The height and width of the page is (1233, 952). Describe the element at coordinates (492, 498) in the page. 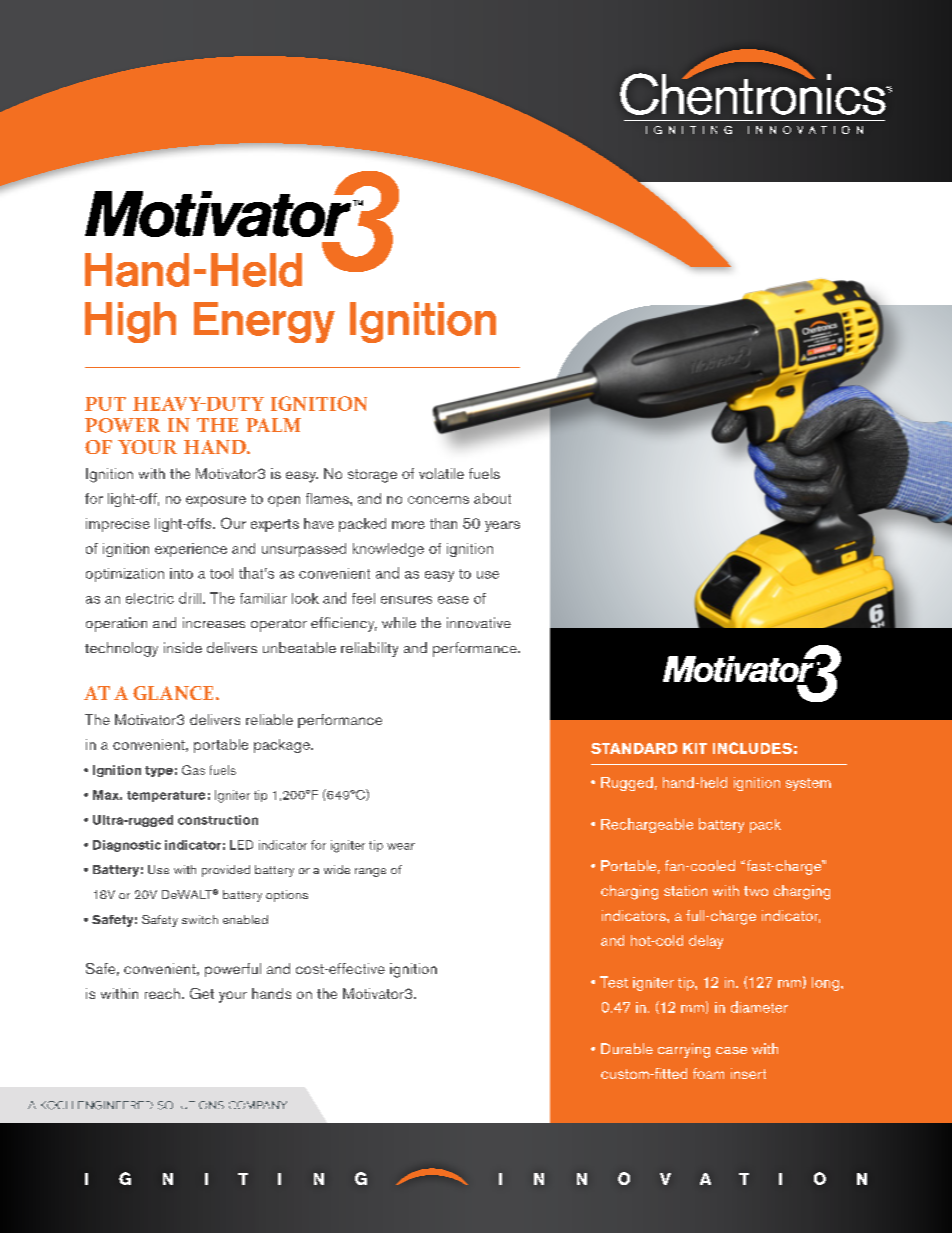

I see `about` at that location.
